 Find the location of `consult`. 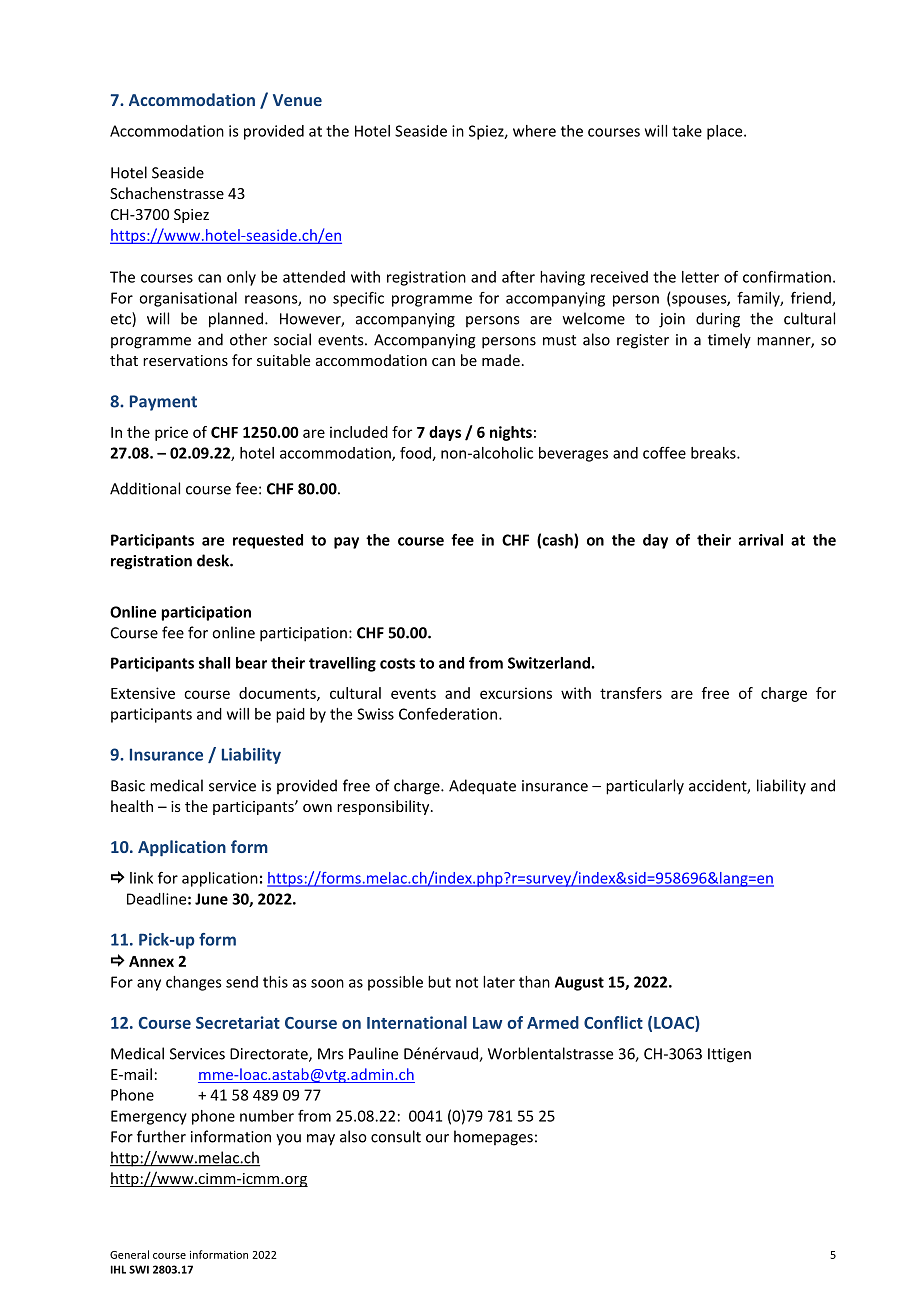

consult is located at coordinates (396, 1136).
